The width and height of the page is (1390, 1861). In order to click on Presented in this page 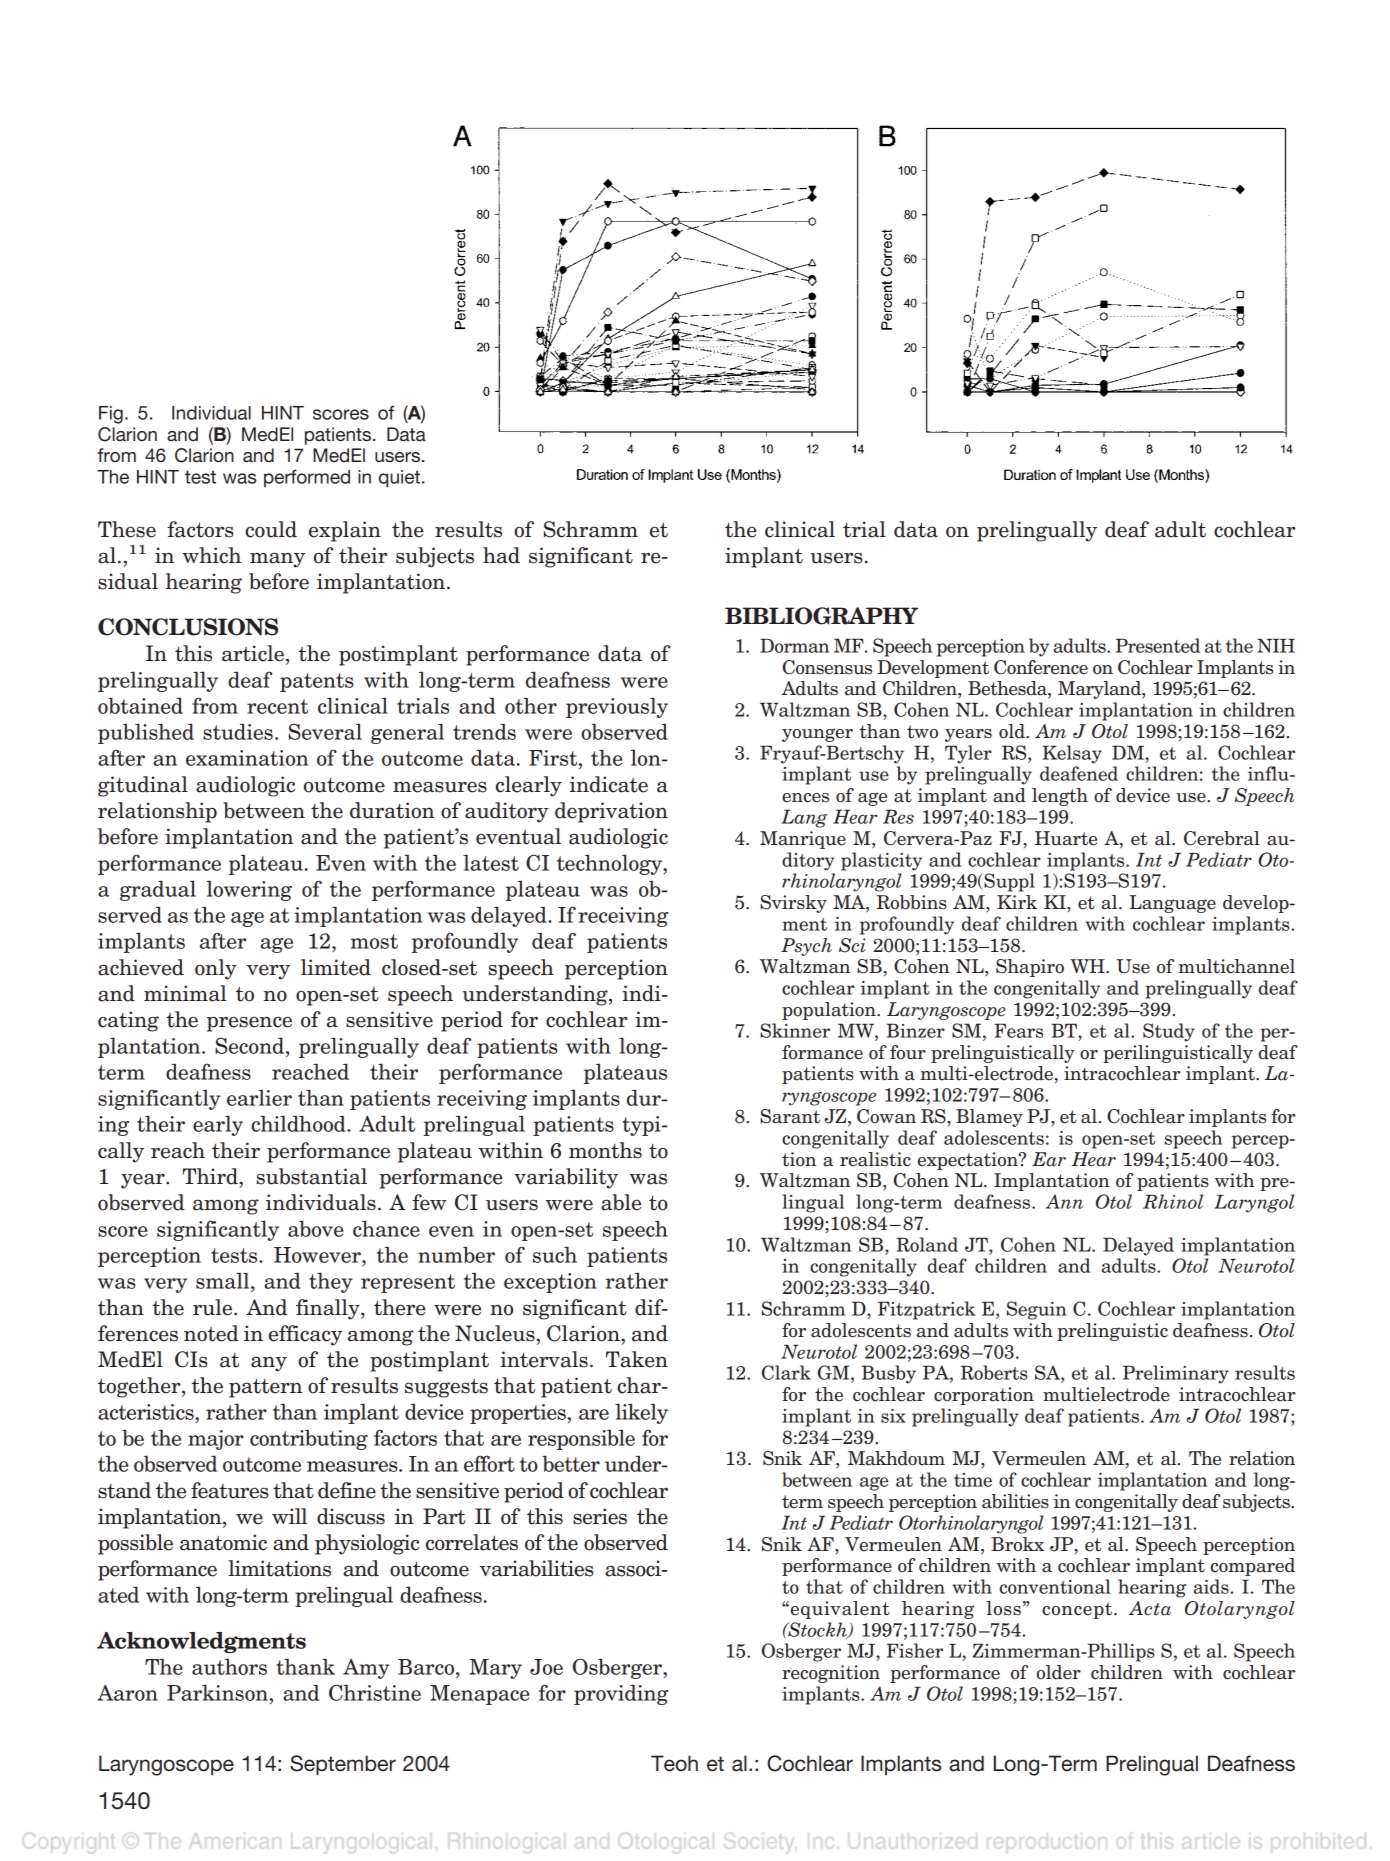, I will do `click(1158, 645)`.
